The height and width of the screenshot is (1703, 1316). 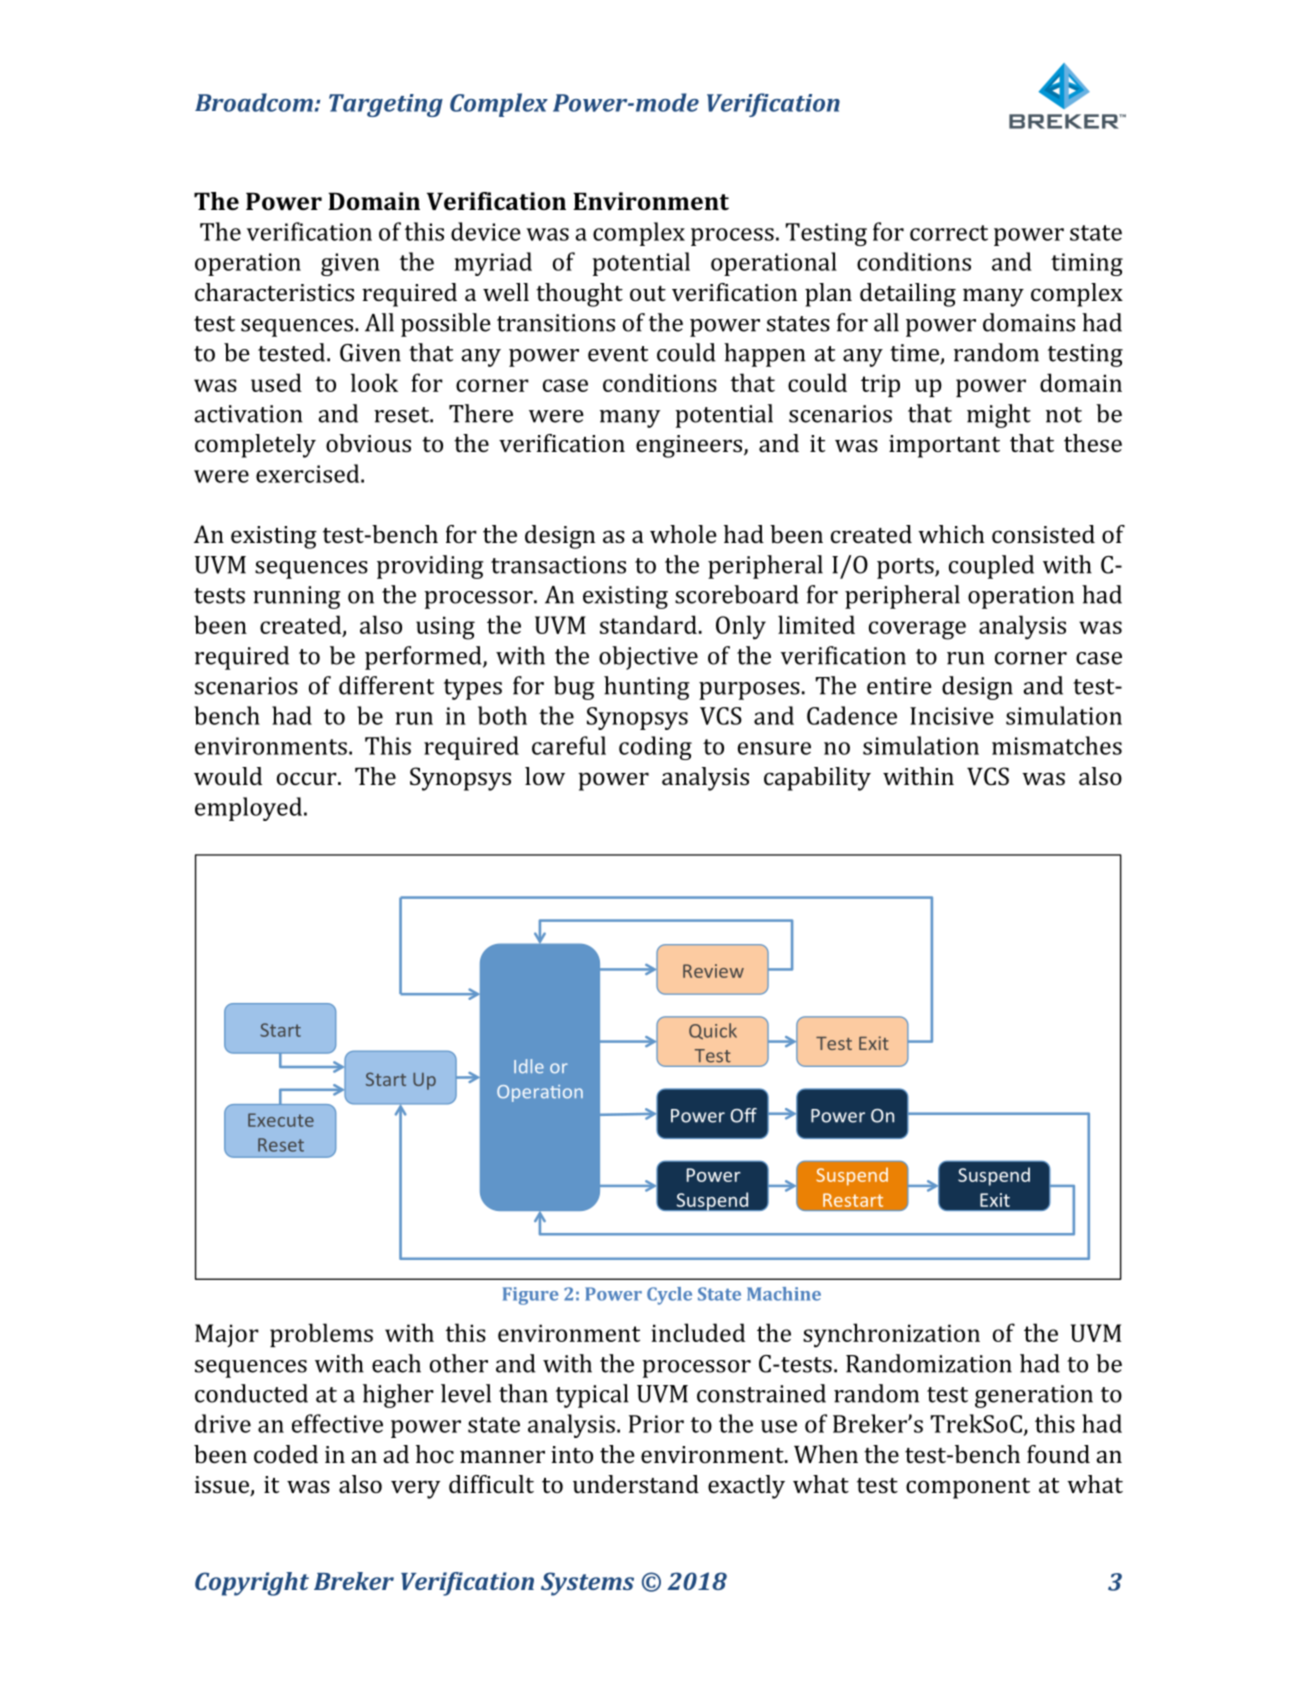 What do you see at coordinates (386, 685) in the screenshot?
I see `different` at bounding box center [386, 685].
